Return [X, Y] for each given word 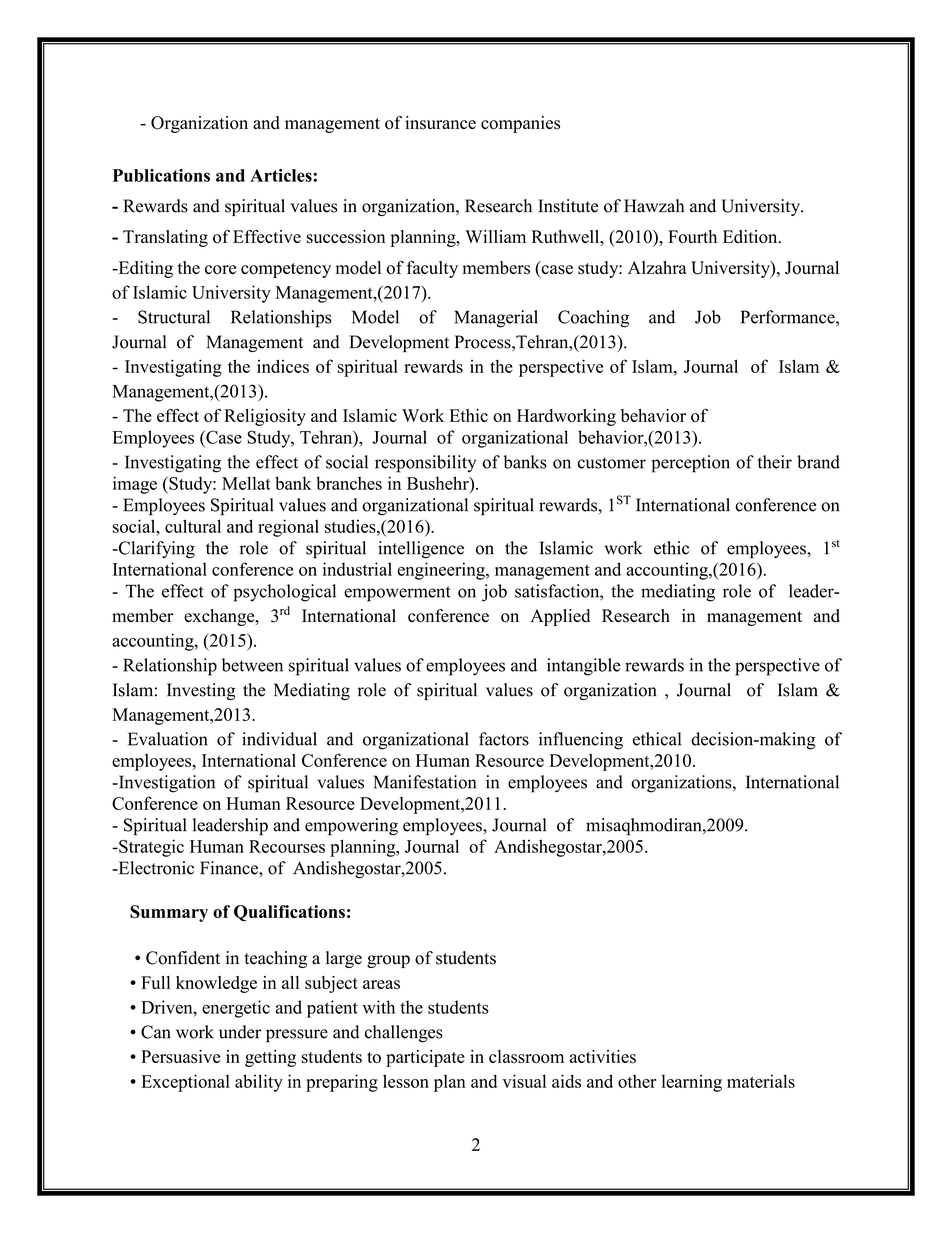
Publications [161, 175]
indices [283, 366]
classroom [526, 1056]
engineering [442, 571]
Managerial [496, 319]
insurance [440, 123]
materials [761, 1081]
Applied [560, 617]
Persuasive [180, 1056]
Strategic [150, 848]
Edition [751, 237]
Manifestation [425, 782]
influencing [581, 741]
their [775, 462]
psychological [284, 593]
